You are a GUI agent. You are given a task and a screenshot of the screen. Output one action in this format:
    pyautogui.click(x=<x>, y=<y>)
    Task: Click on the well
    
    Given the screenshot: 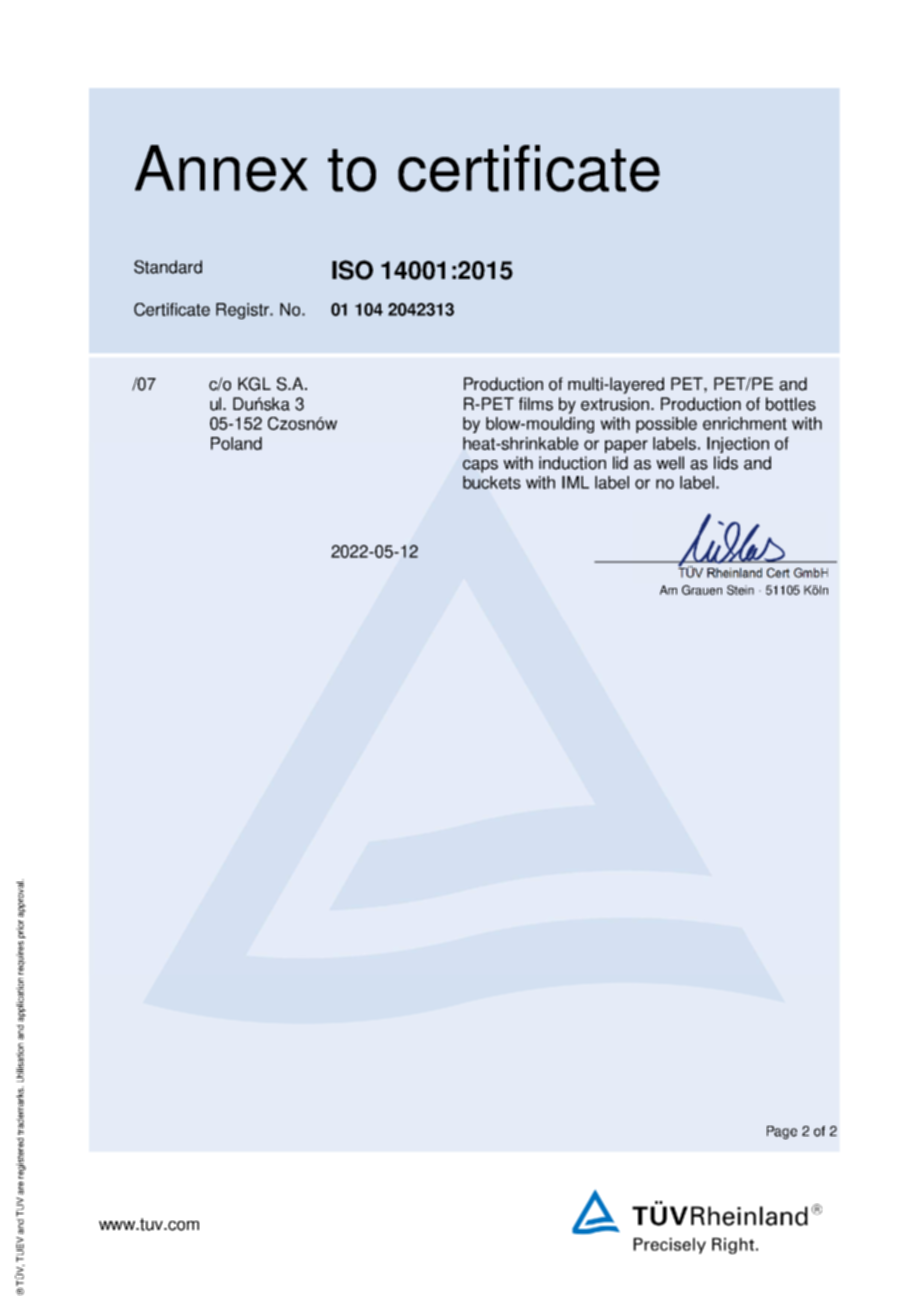 What is the action you would take?
    pyautogui.click(x=670, y=463)
